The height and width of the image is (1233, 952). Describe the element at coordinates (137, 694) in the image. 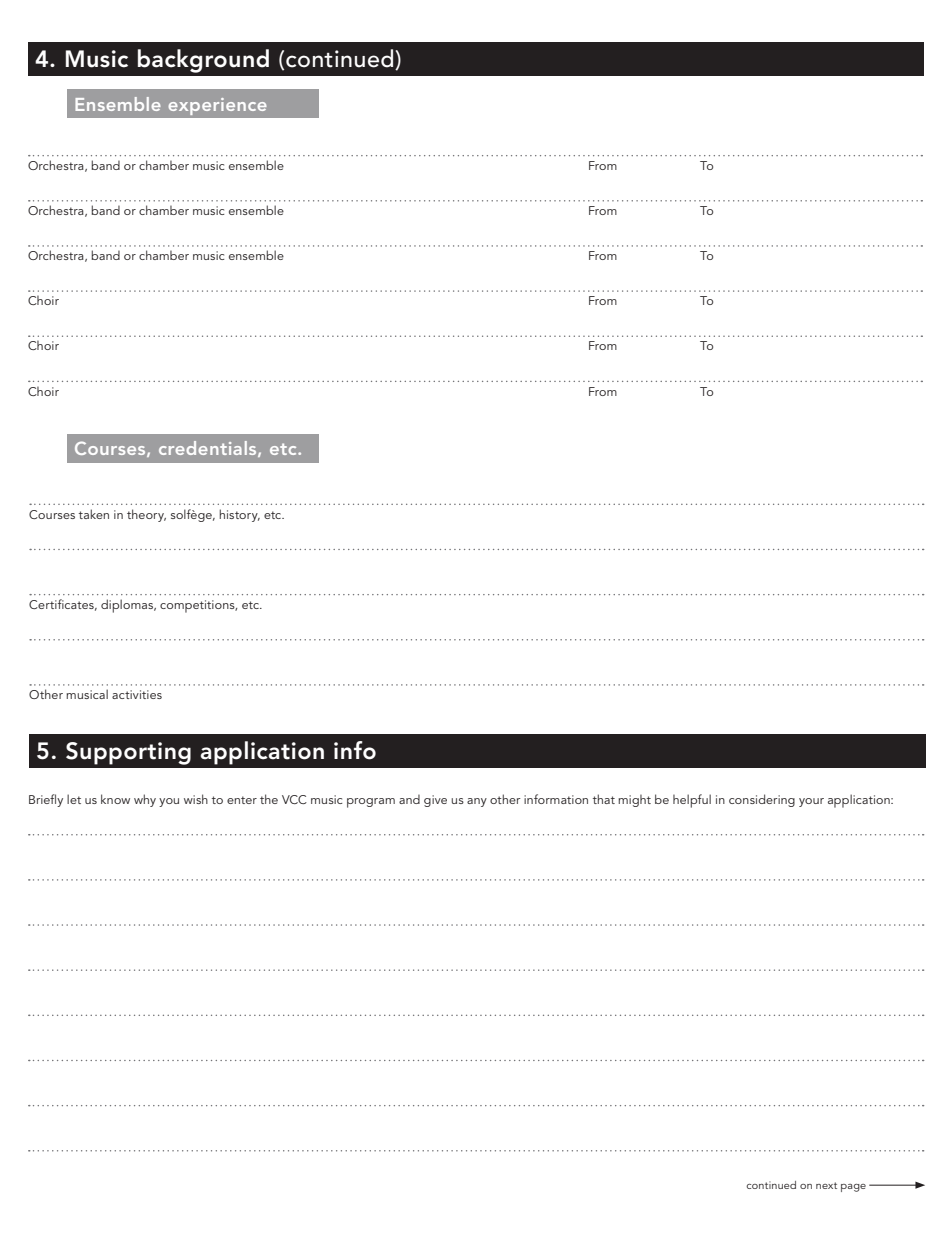

I see `activities` at that location.
